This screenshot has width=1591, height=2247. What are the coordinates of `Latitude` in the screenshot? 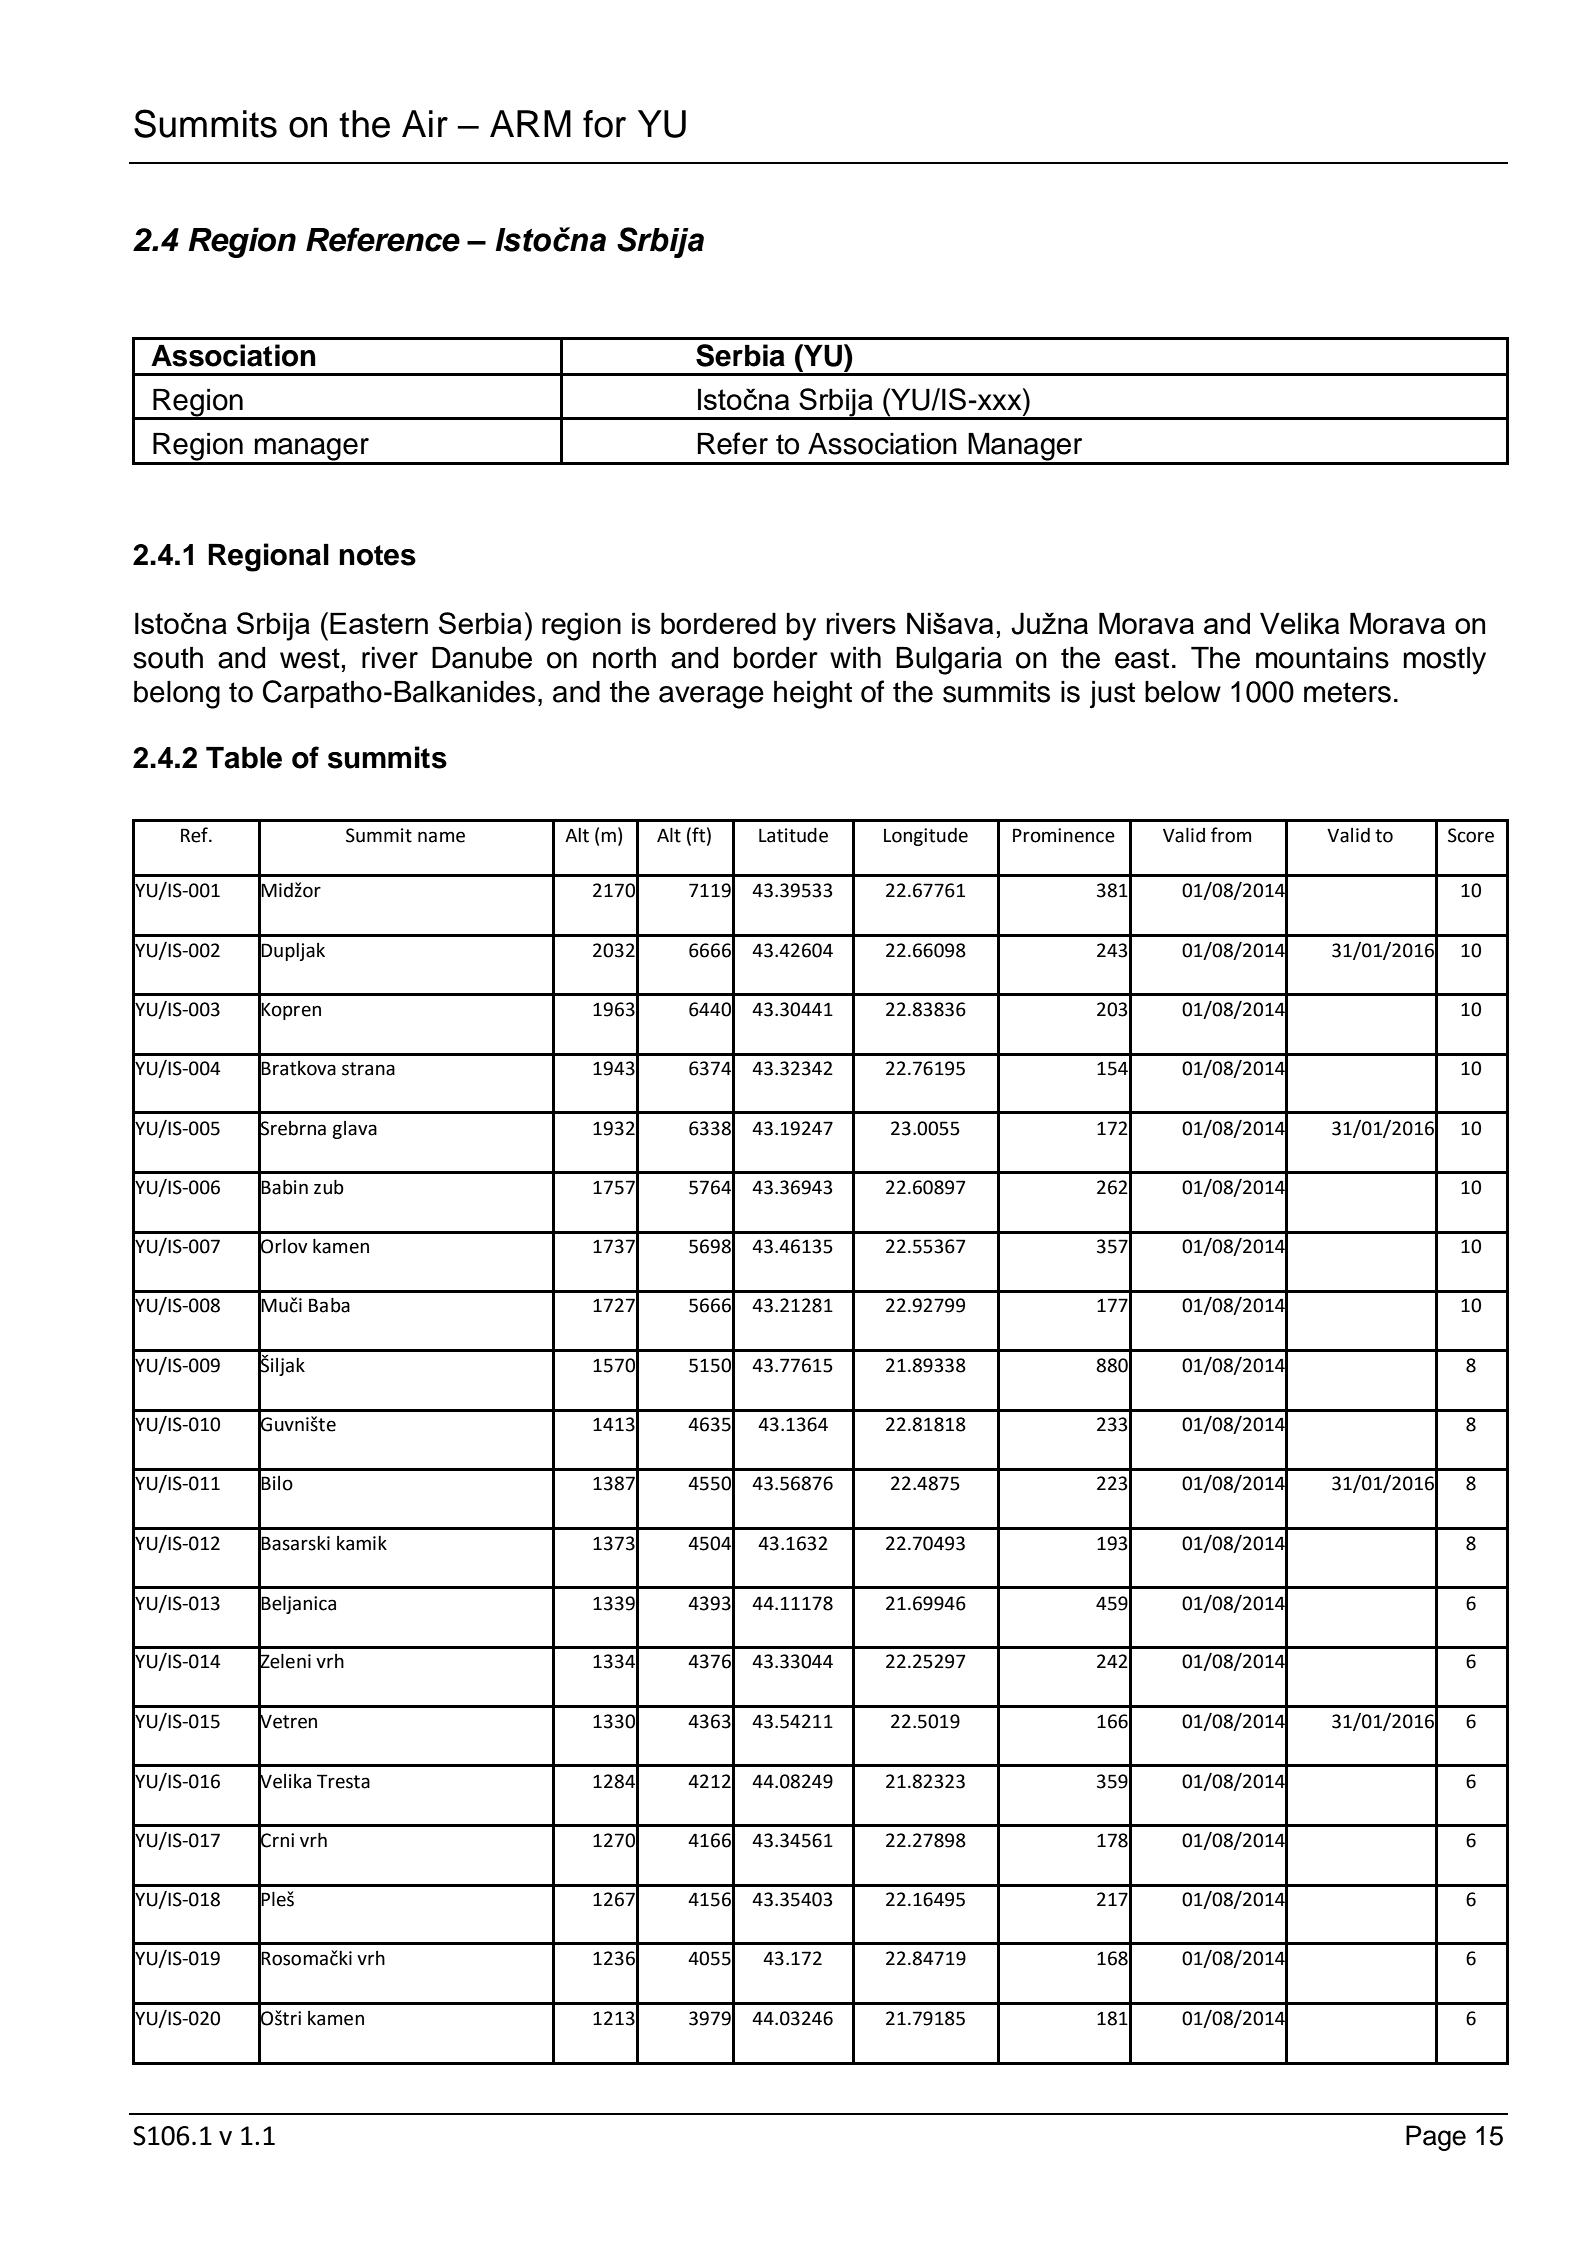 It's located at (793, 835).
